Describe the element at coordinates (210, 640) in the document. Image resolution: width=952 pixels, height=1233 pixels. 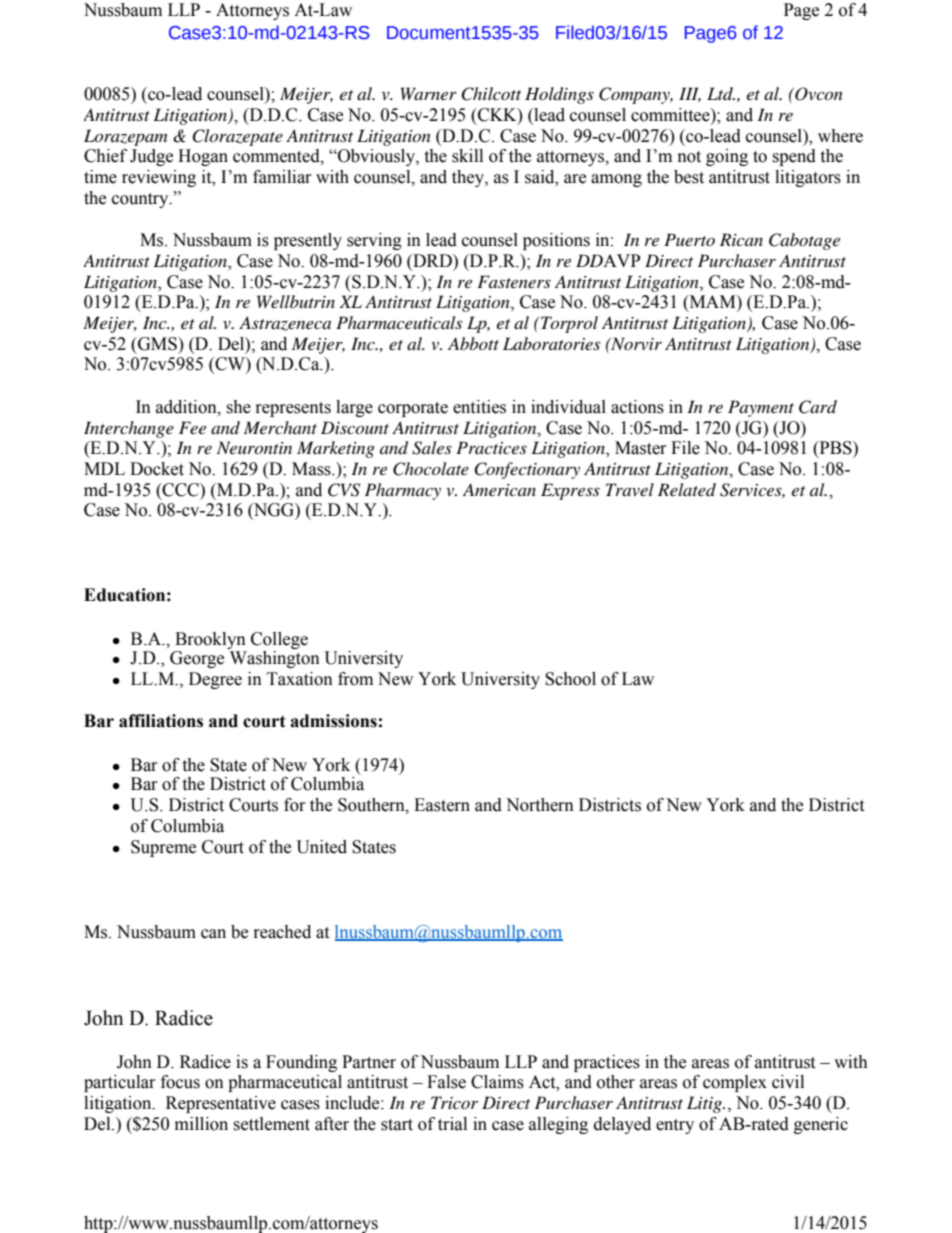
I see `Brooklyn` at that location.
